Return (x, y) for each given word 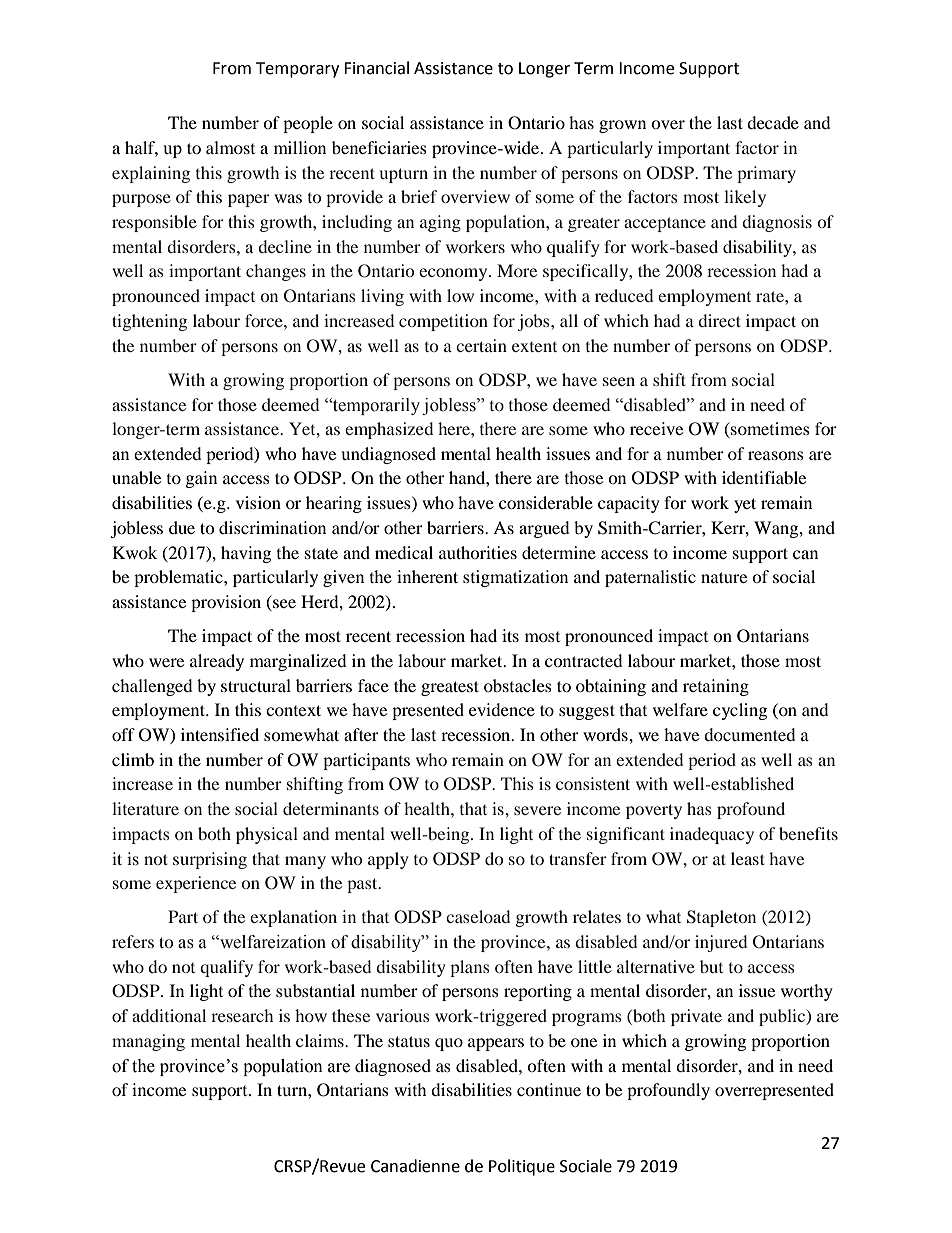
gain (201, 479)
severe (537, 810)
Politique (522, 1167)
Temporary (297, 70)
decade (773, 122)
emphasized (389, 430)
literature (145, 808)
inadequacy (712, 835)
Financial (376, 68)
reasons (776, 455)
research (242, 1015)
